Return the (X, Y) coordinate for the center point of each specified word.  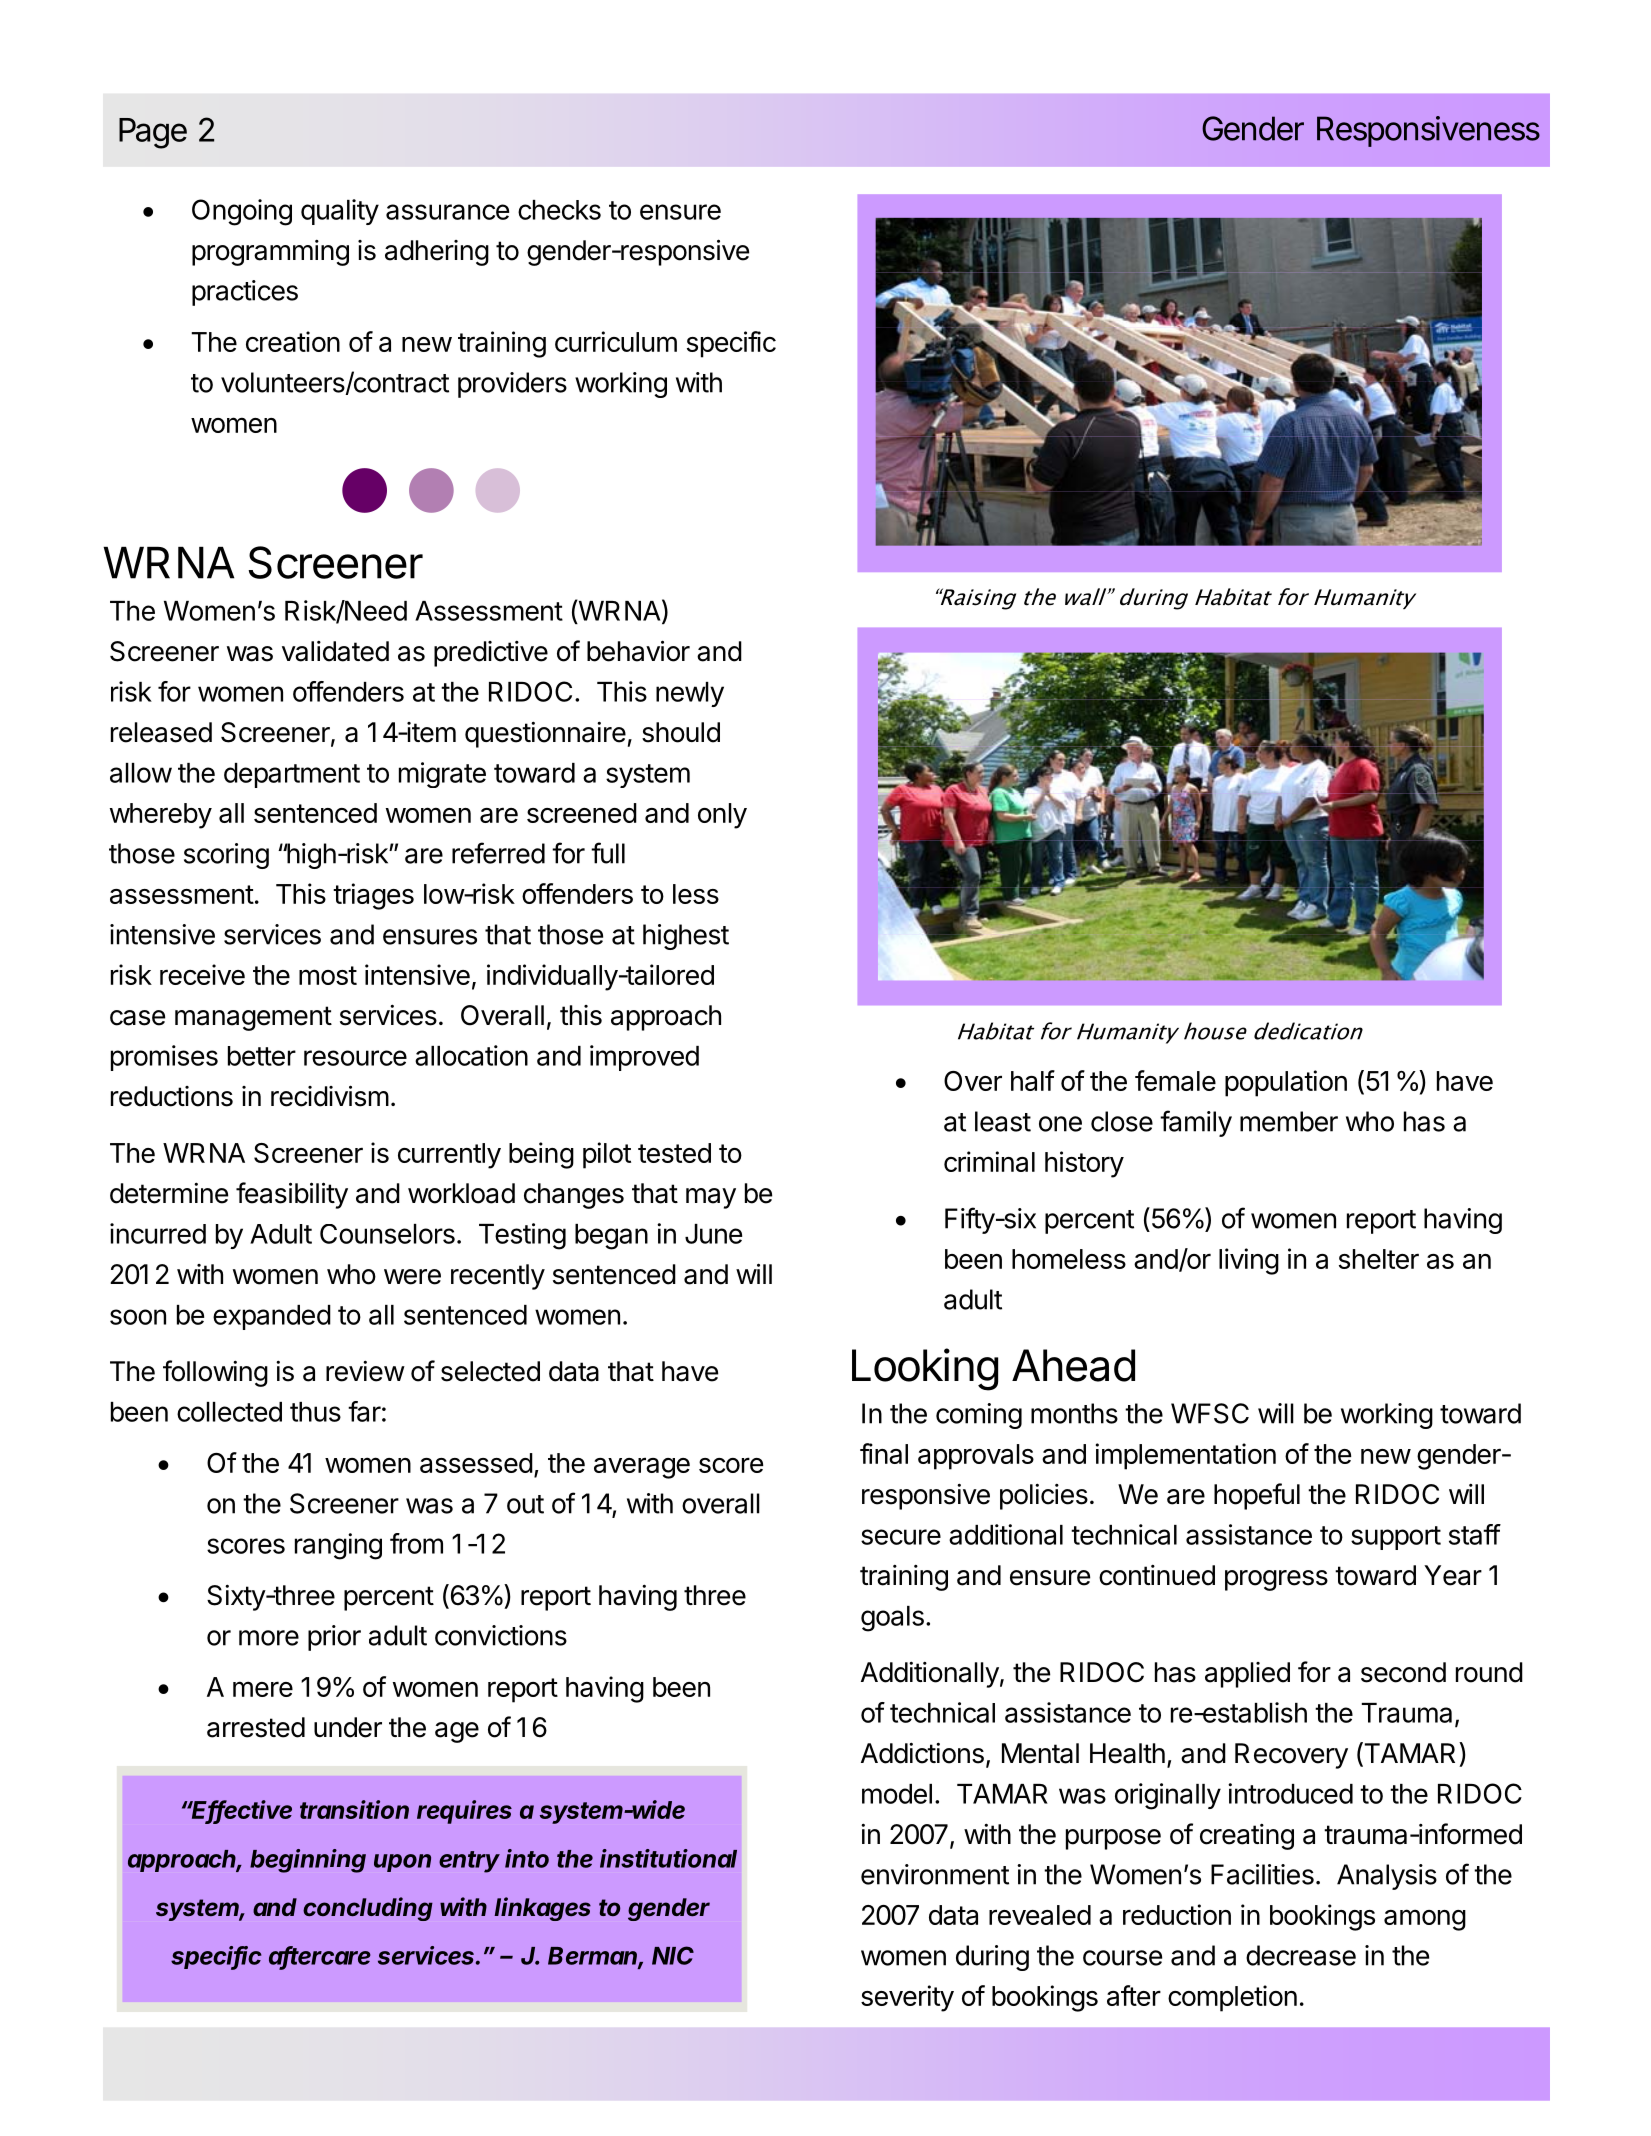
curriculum (616, 341)
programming (270, 253)
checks (559, 210)
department (292, 775)
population (1286, 1083)
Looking (925, 1369)
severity (907, 1998)
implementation (1186, 1456)
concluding (368, 1909)
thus (315, 1412)
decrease (1301, 1955)
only (722, 816)
